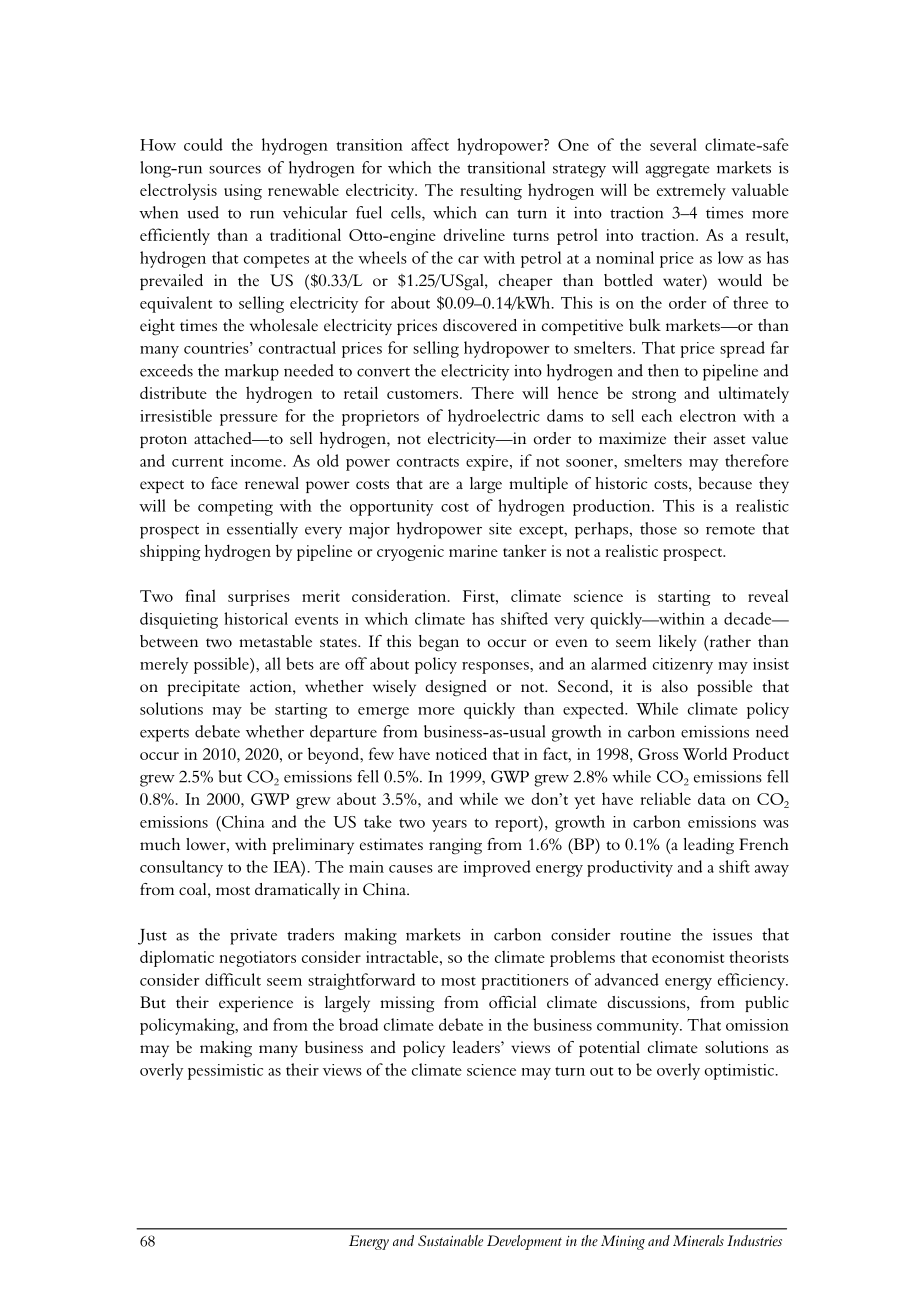 Image resolution: width=924 pixels, height=1308 pixels. I want to click on precipitate, so click(203, 688).
